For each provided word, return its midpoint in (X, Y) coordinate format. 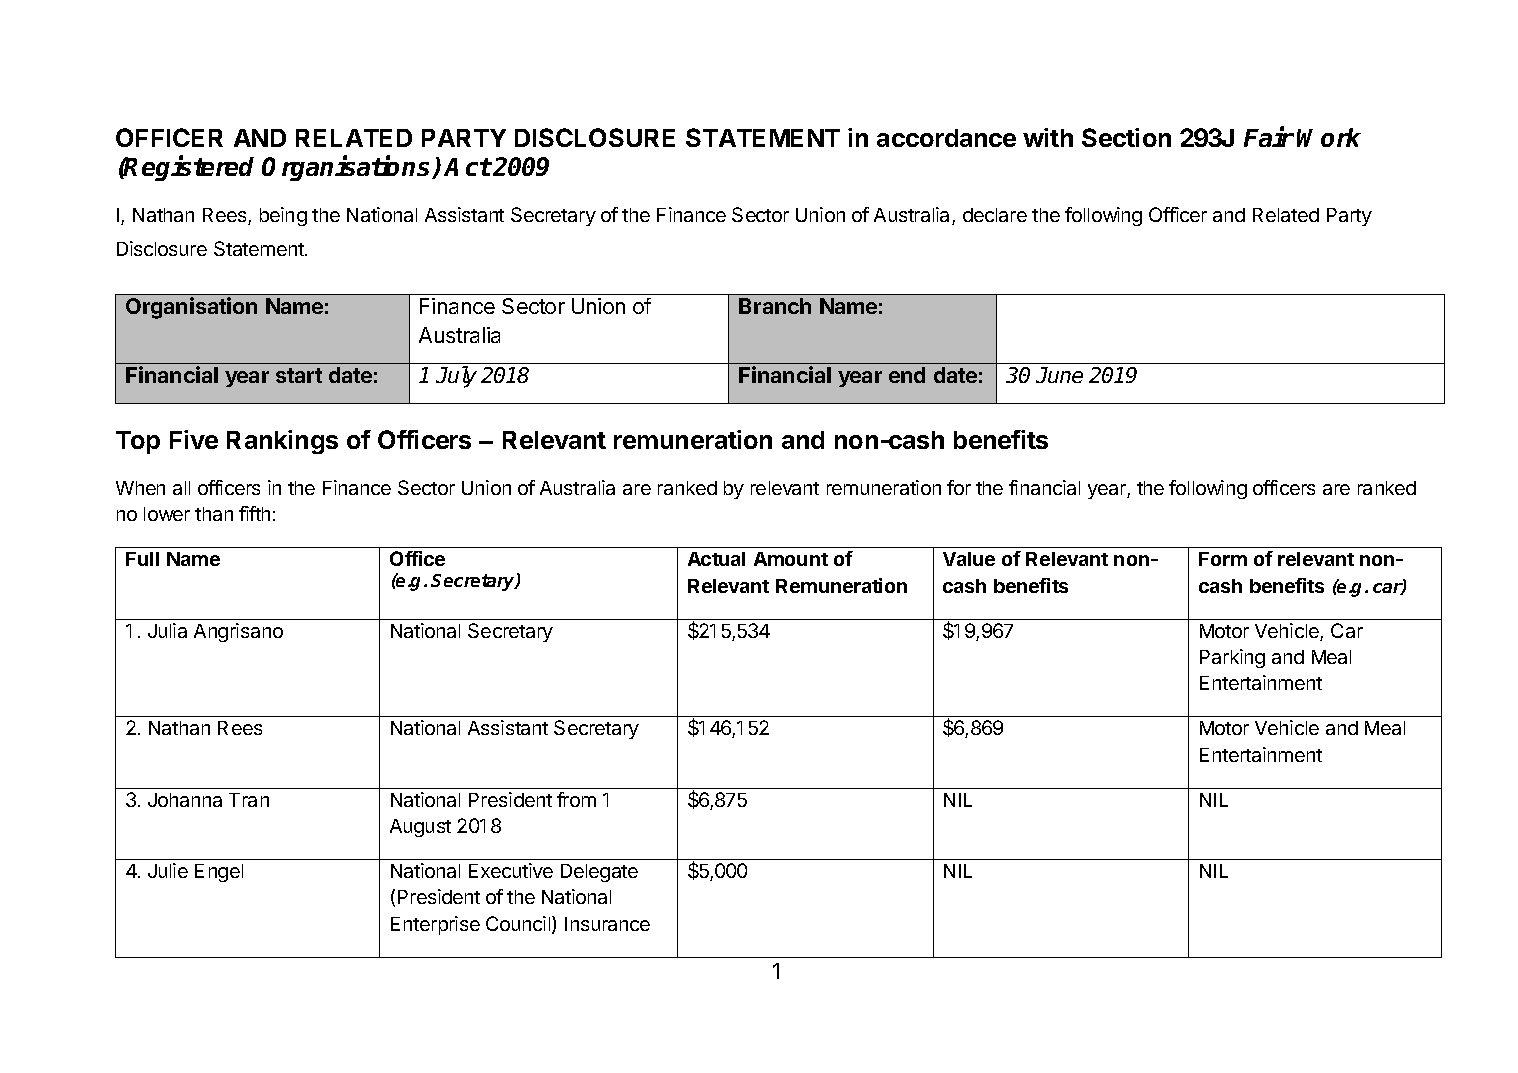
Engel (219, 873)
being (283, 216)
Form (1223, 559)
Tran (249, 800)
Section (1126, 137)
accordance (946, 138)
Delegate (599, 873)
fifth (254, 513)
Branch (775, 306)
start (299, 375)
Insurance (607, 924)
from (576, 799)
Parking (1232, 658)
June (1059, 375)
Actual (716, 559)
